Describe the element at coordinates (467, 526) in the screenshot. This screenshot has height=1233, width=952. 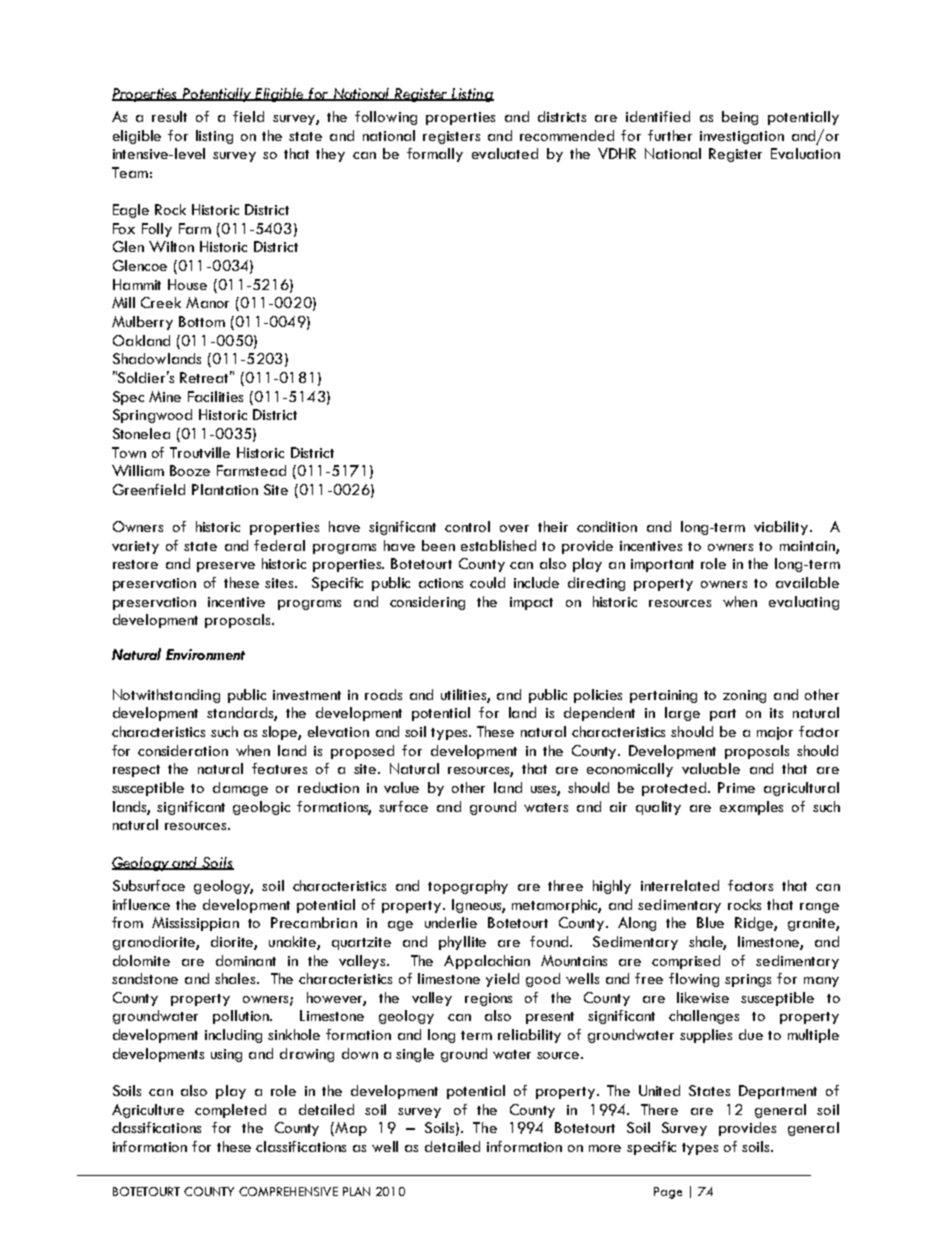
I see `control` at that location.
